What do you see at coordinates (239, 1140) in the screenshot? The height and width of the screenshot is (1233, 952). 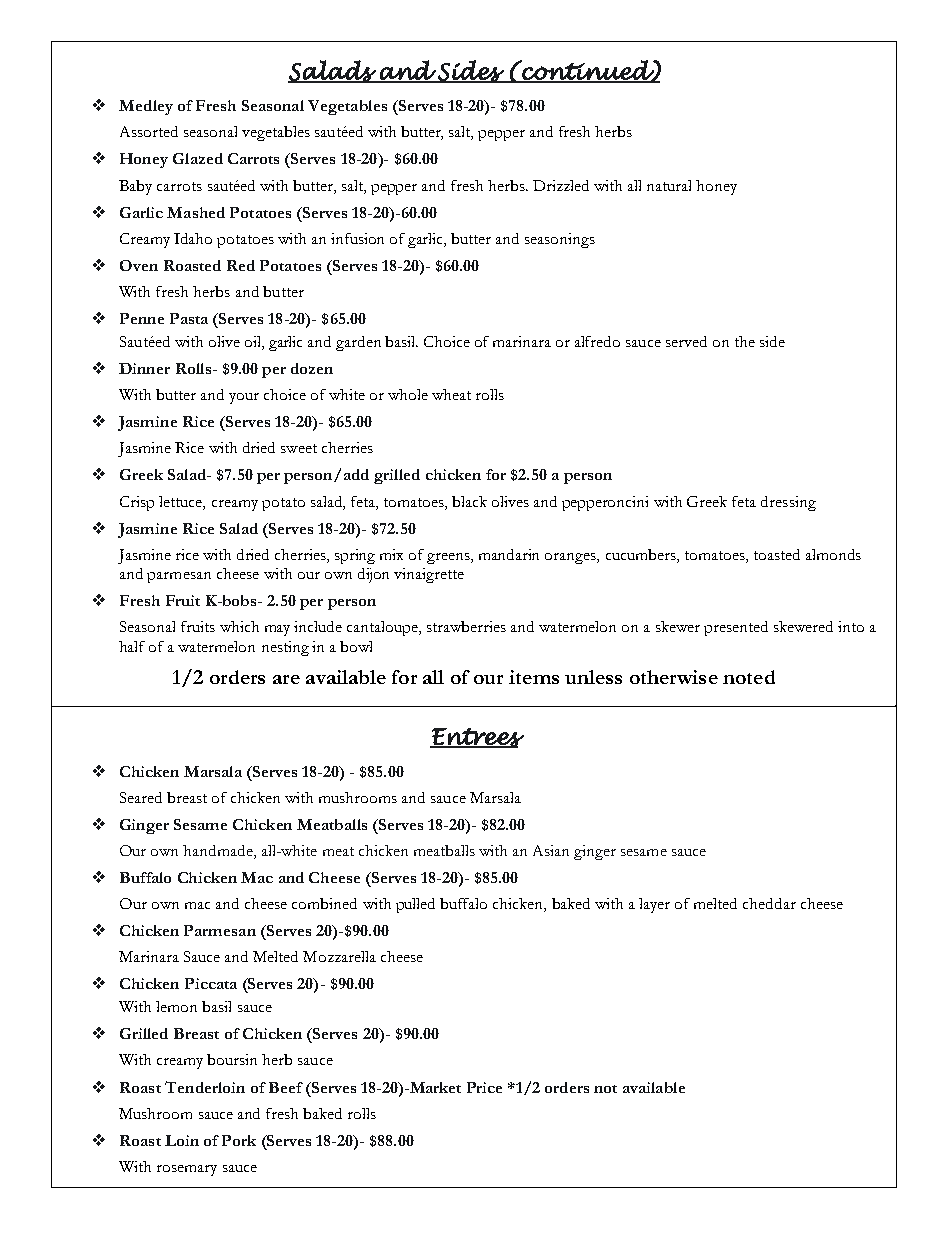 I see `Pork` at bounding box center [239, 1140].
